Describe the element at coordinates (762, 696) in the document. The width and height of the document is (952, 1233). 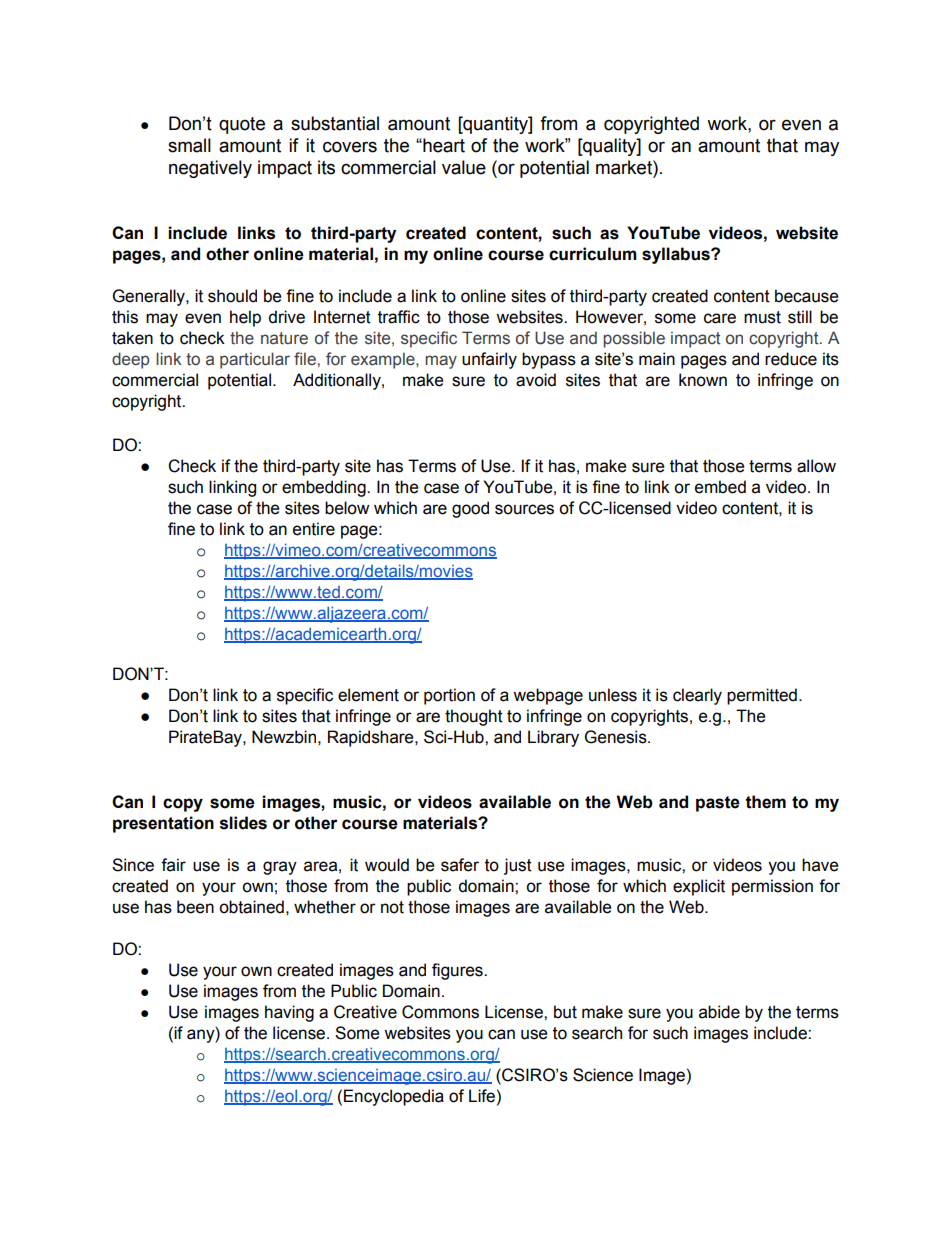
I see `permitted` at that location.
